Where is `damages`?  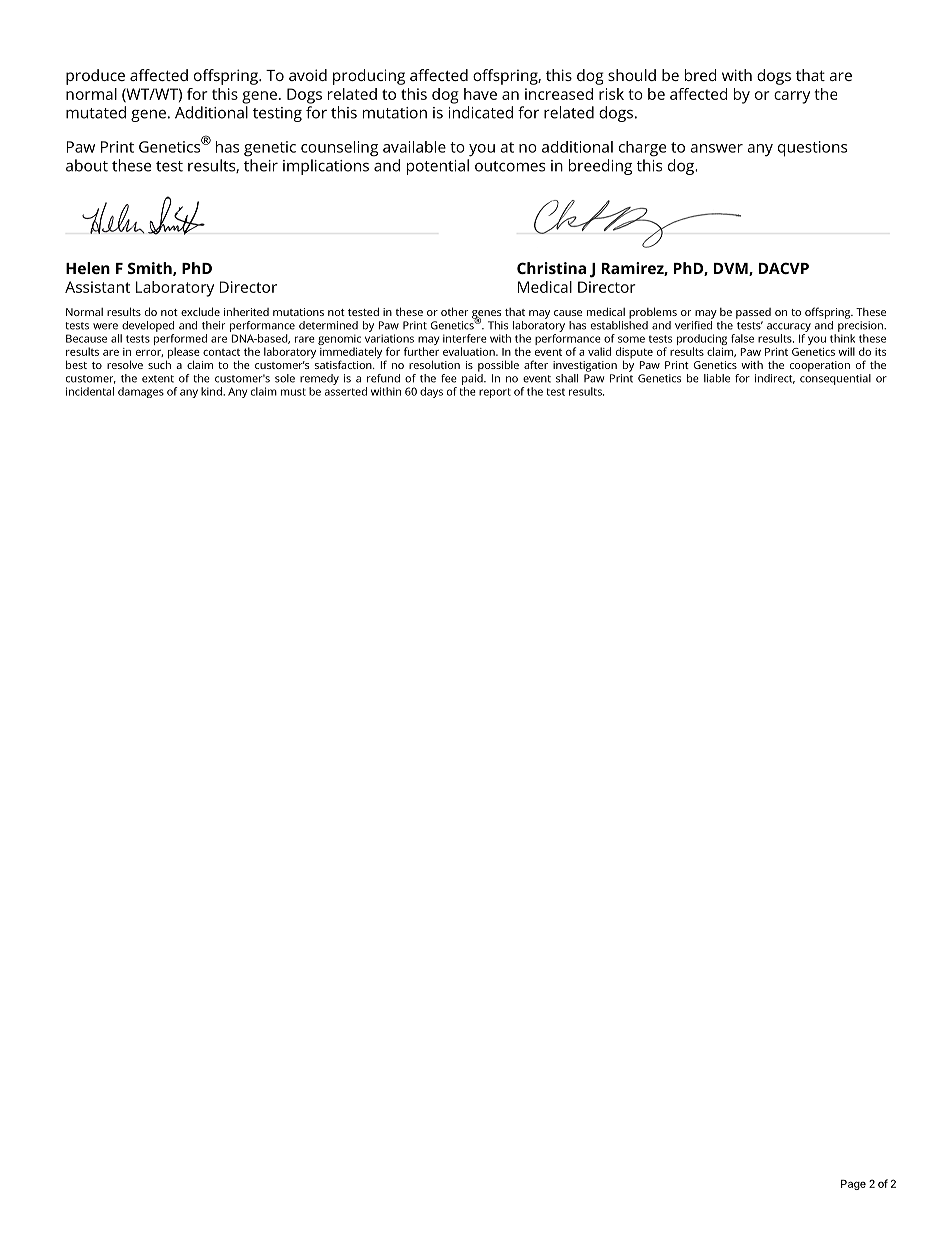
damages is located at coordinates (141, 392).
